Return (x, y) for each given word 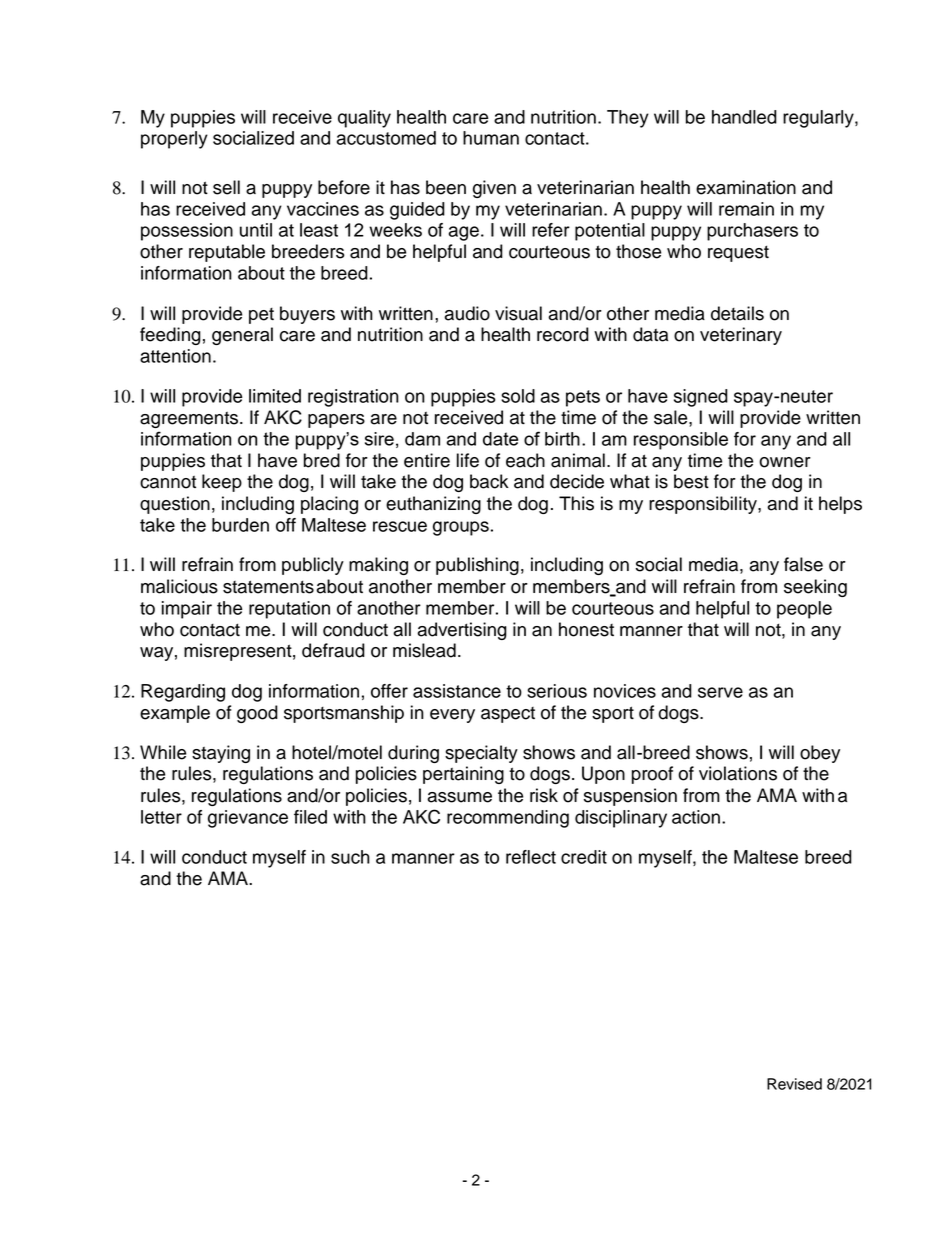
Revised (794, 1084)
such (350, 857)
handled (744, 117)
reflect (531, 857)
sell (226, 187)
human (491, 138)
